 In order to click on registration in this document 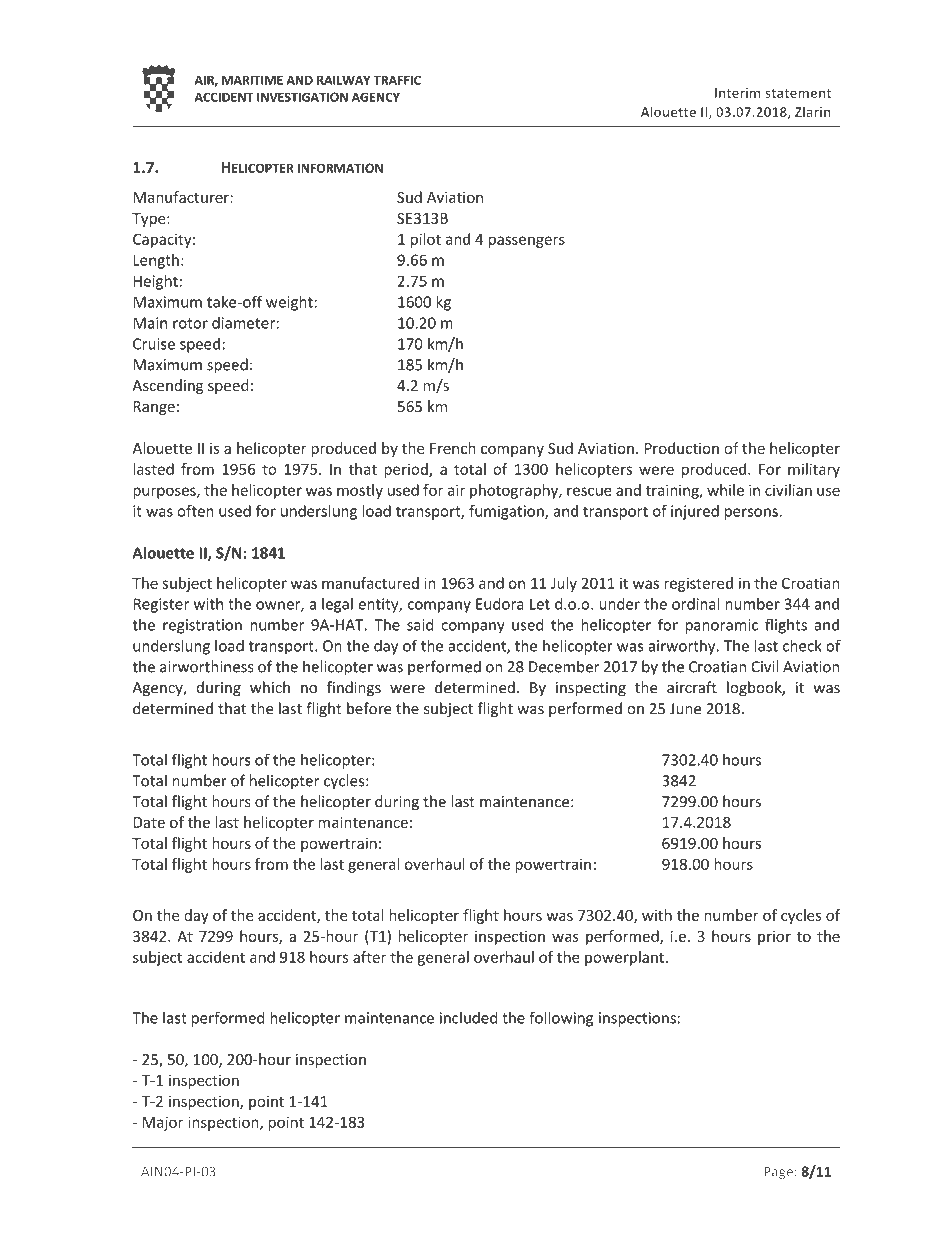, I will do `click(202, 626)`.
